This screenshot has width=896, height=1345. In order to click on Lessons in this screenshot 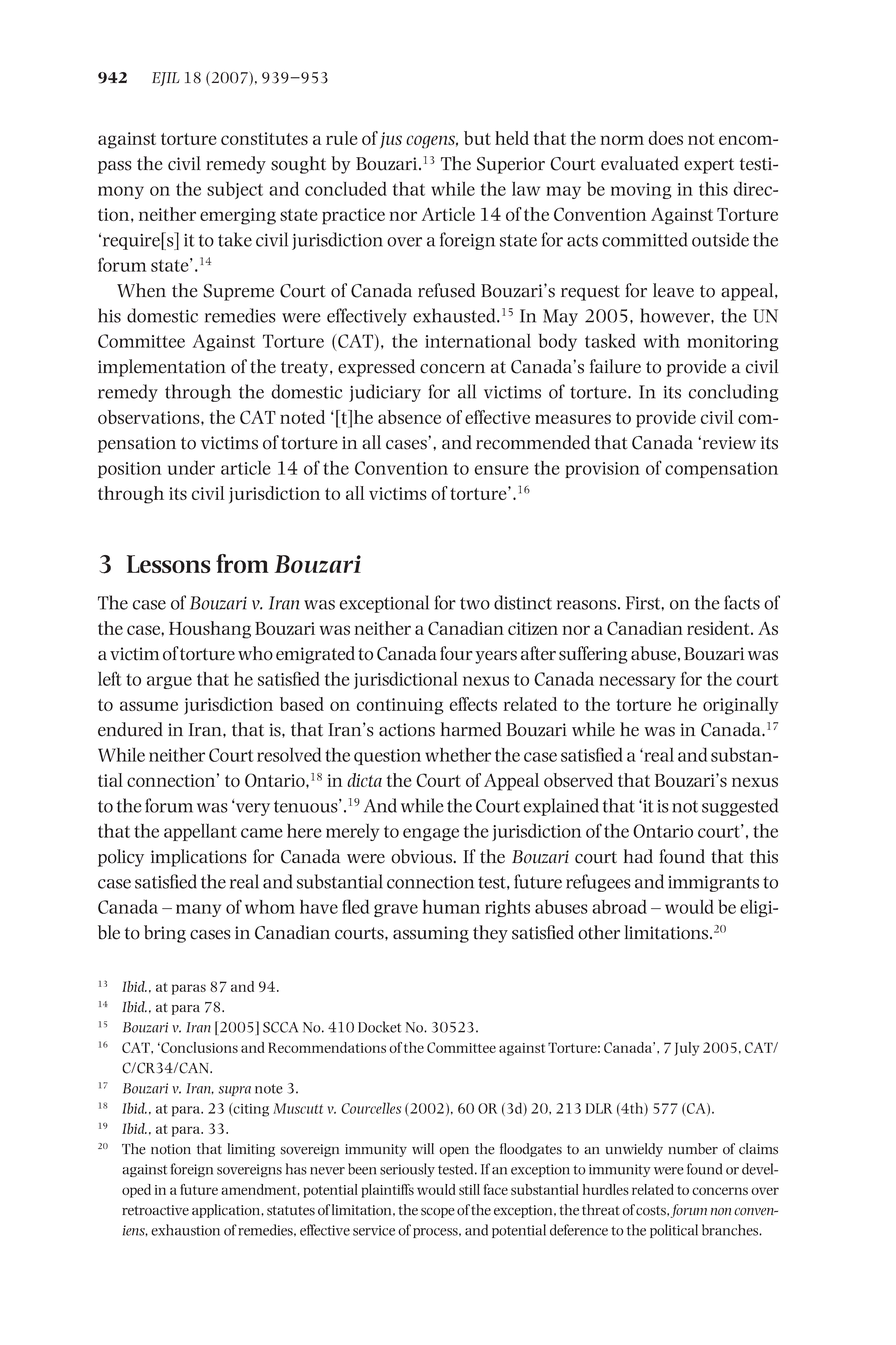, I will do `click(169, 564)`.
